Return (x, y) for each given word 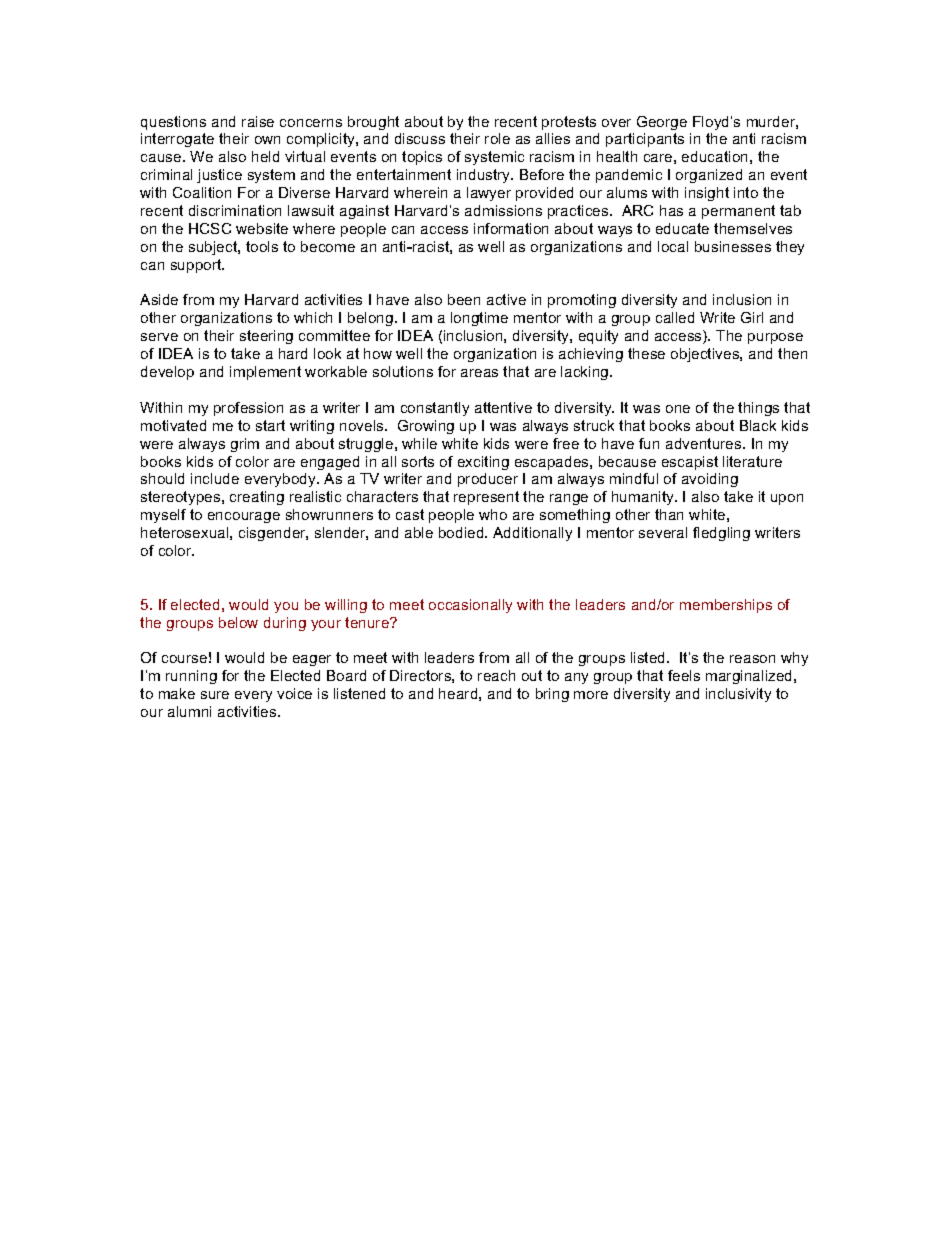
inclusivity (738, 695)
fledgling (721, 534)
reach (496, 675)
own (267, 140)
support (197, 266)
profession (248, 409)
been (464, 299)
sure (215, 695)
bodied (462, 532)
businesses (733, 246)
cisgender (273, 534)
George (662, 123)
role (497, 138)
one (678, 409)
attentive (503, 407)
